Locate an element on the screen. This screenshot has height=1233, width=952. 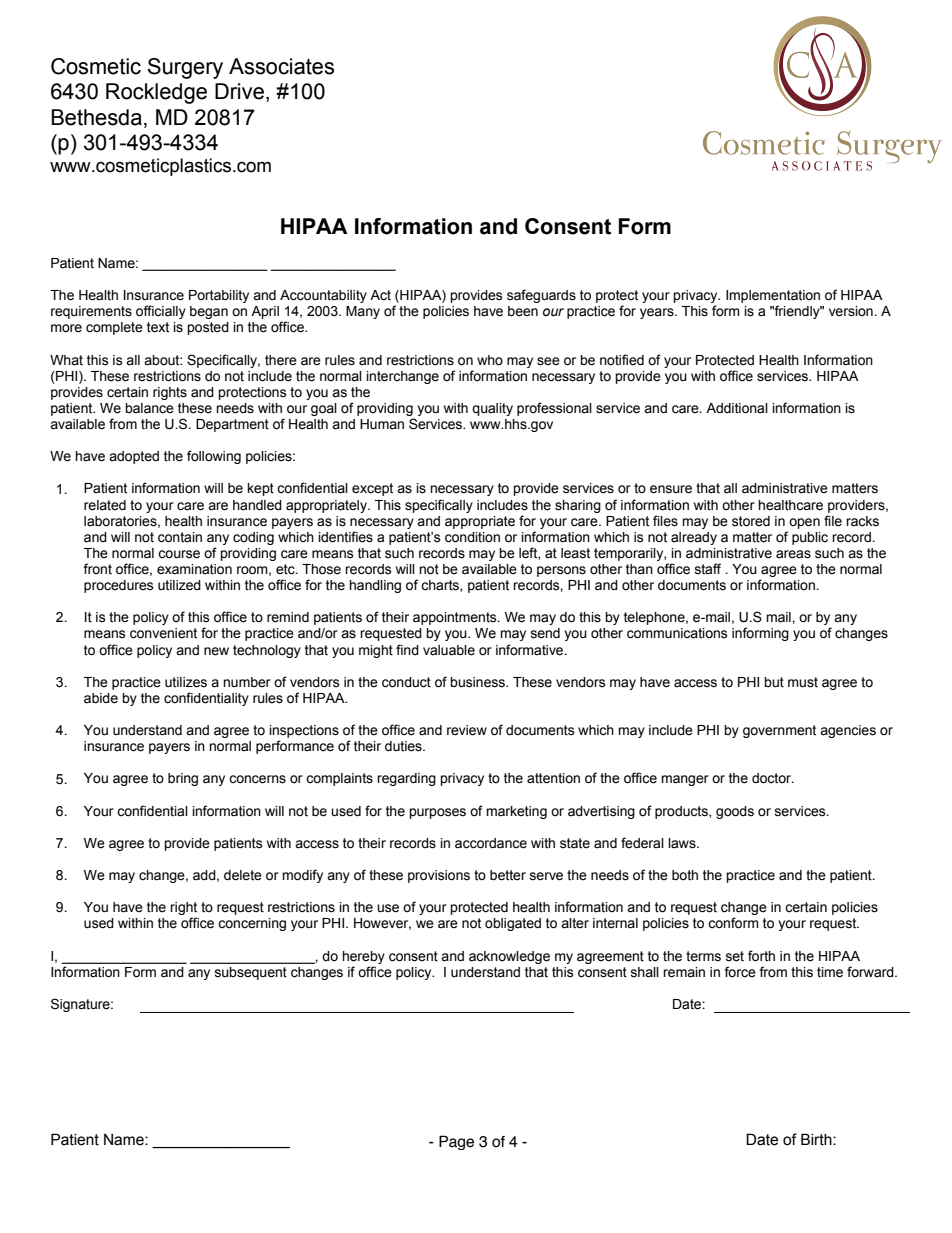
bring is located at coordinates (183, 779).
